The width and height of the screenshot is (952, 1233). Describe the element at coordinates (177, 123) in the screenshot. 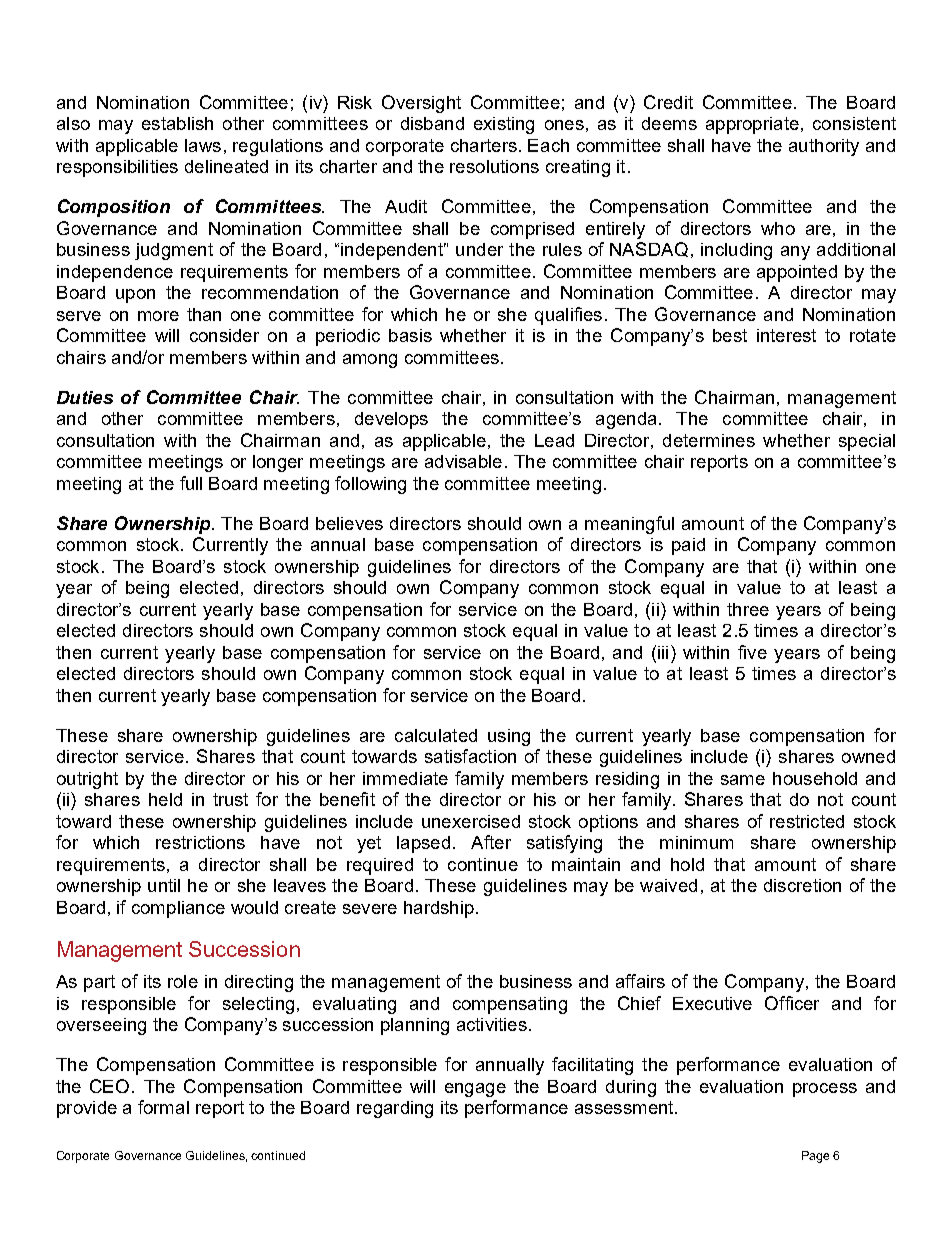

I see `establish` at that location.
